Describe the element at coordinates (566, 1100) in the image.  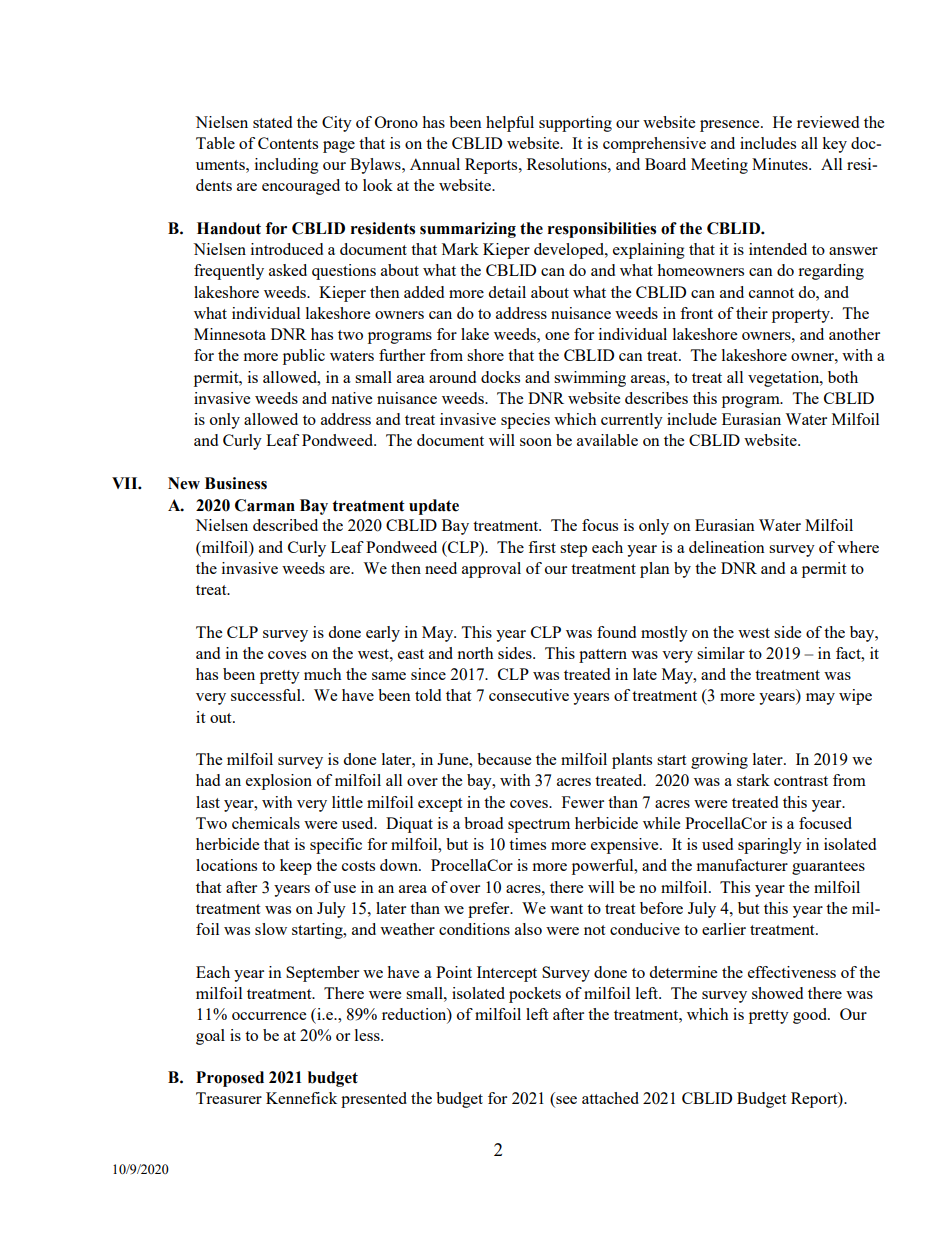
I see `see` at that location.
